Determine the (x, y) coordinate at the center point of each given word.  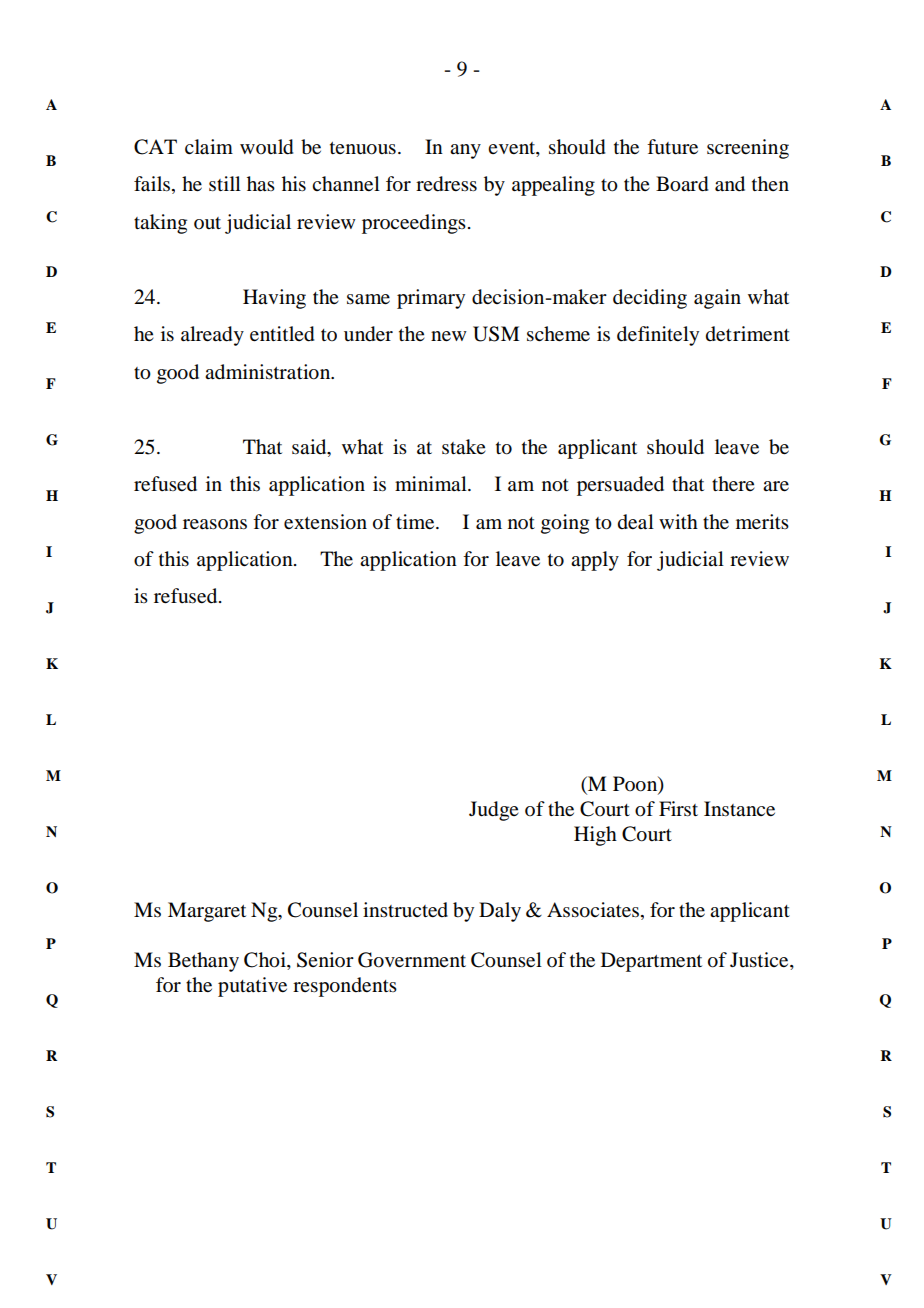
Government (412, 960)
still (225, 183)
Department (651, 962)
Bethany (203, 962)
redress (446, 184)
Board (682, 184)
